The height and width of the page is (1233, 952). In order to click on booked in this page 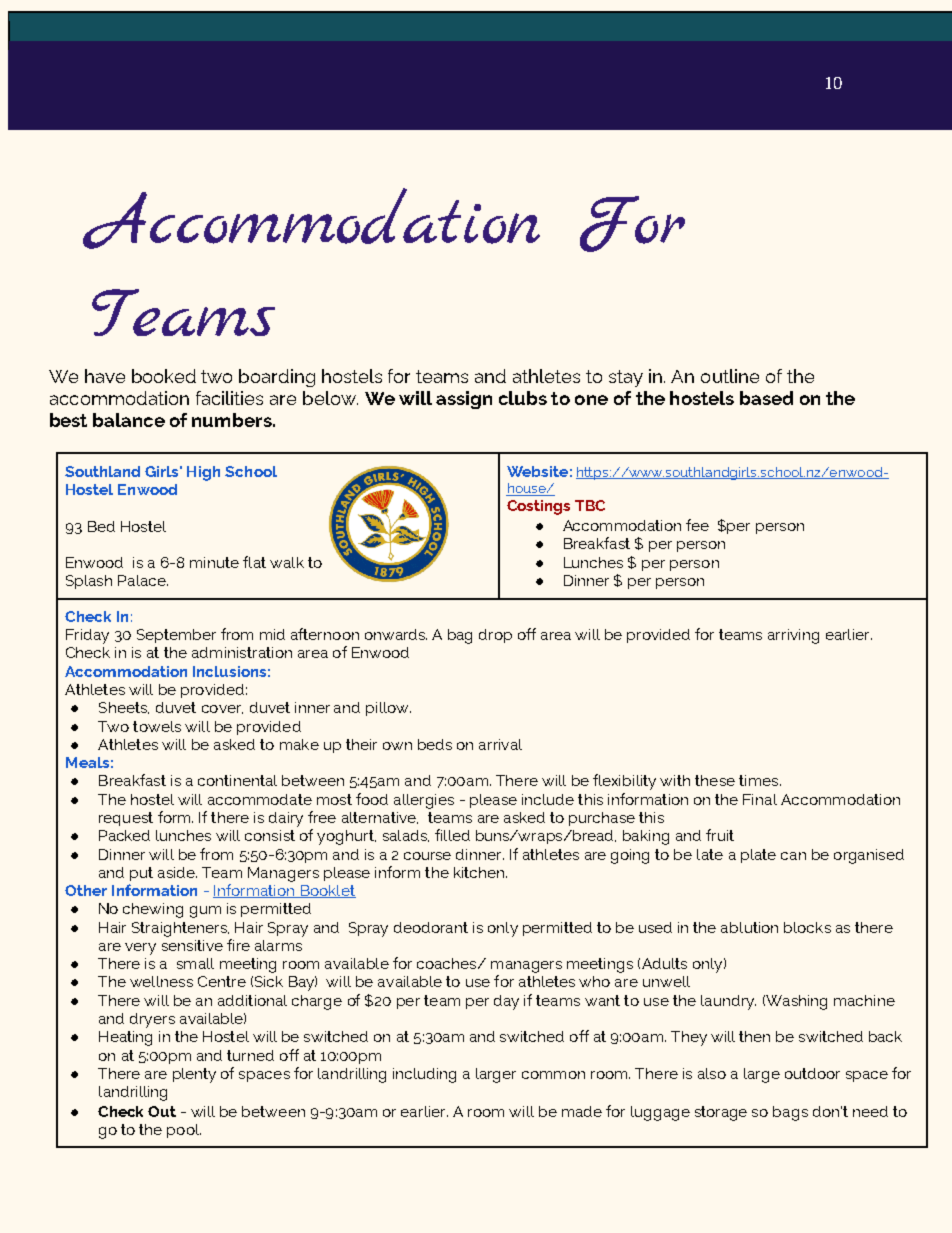, I will do `click(164, 376)`.
